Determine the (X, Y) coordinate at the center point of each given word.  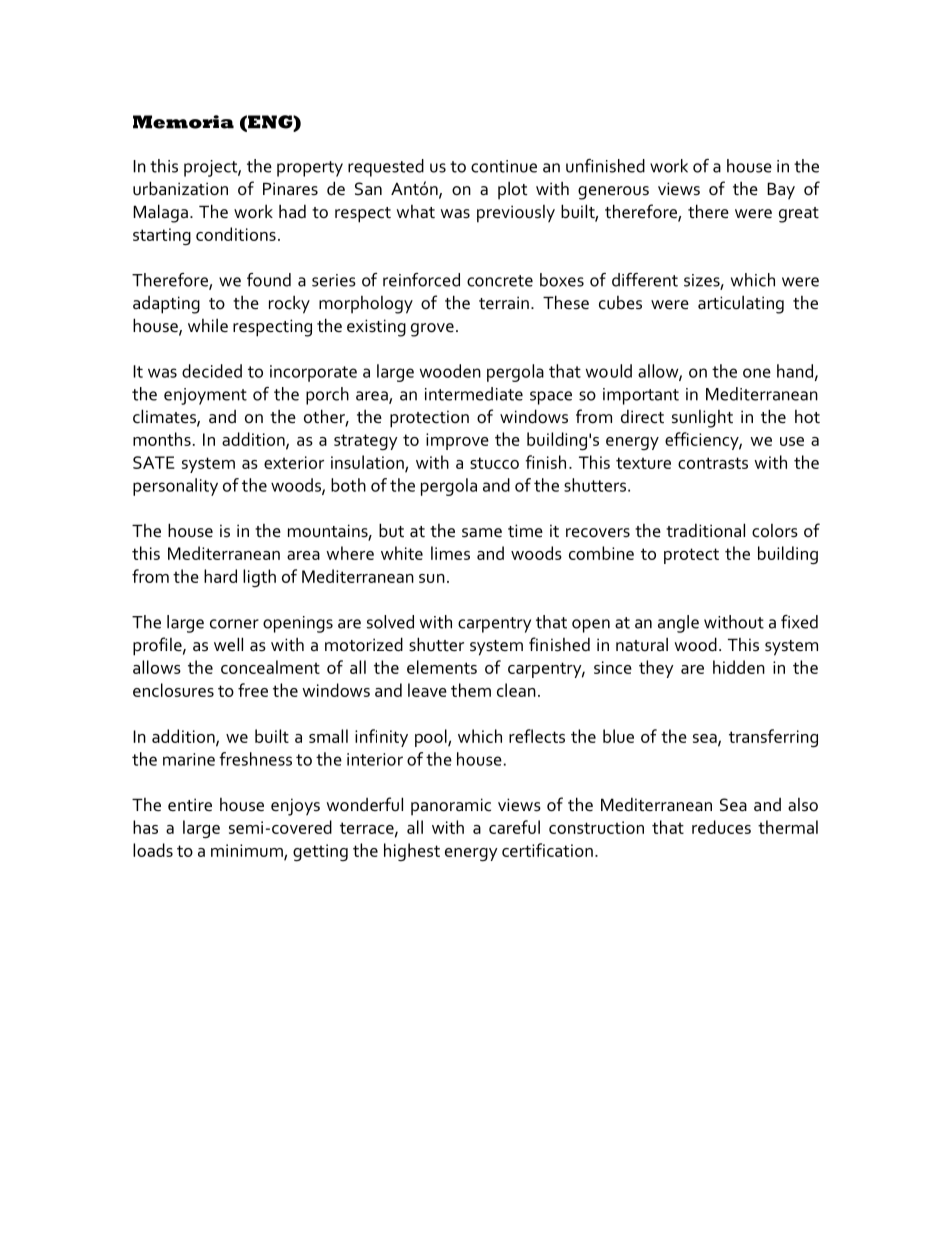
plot (512, 190)
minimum (248, 851)
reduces (721, 827)
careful (514, 827)
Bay (781, 191)
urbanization (180, 188)
